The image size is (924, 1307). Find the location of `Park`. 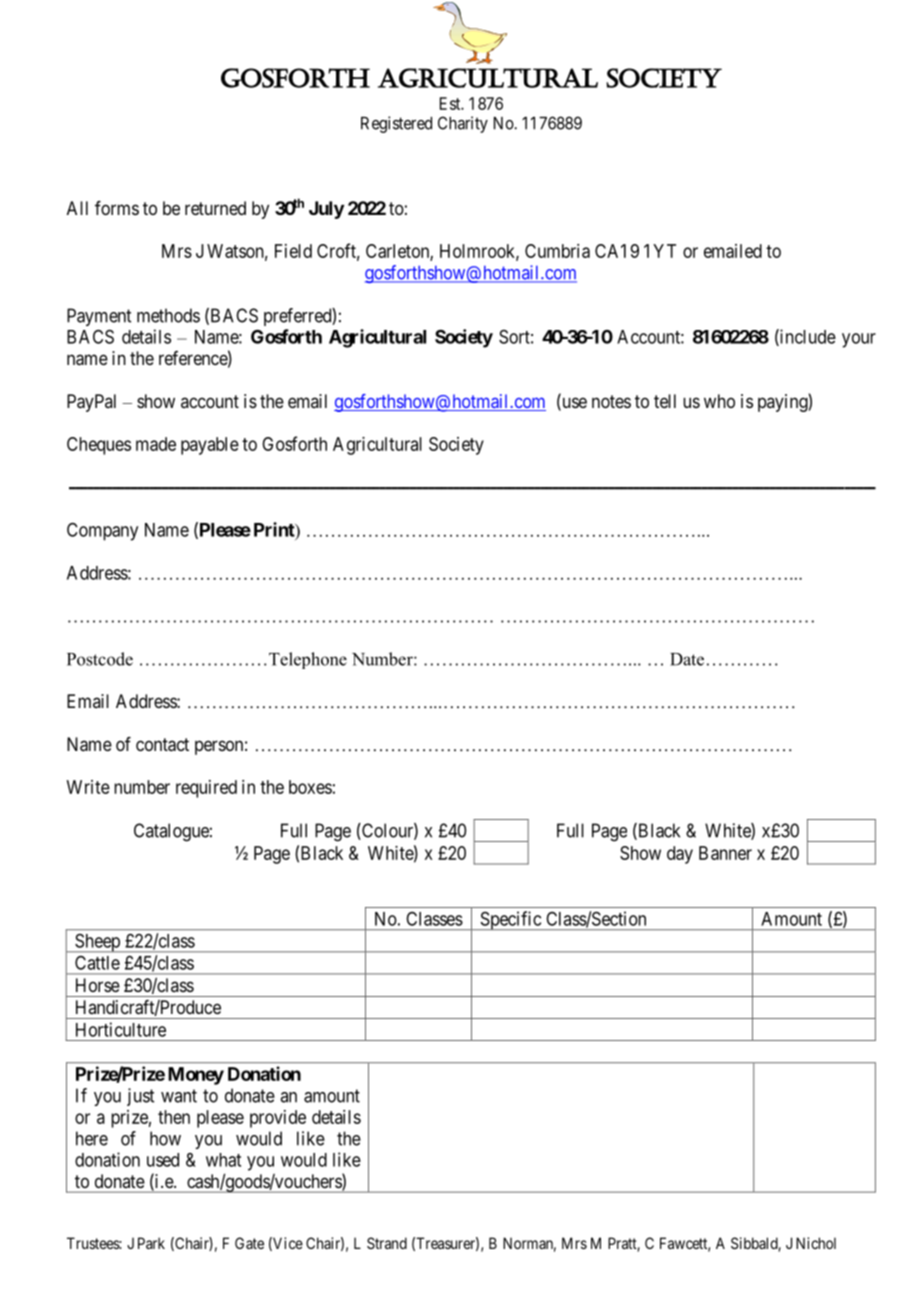

Park is located at coordinates (151, 1243).
